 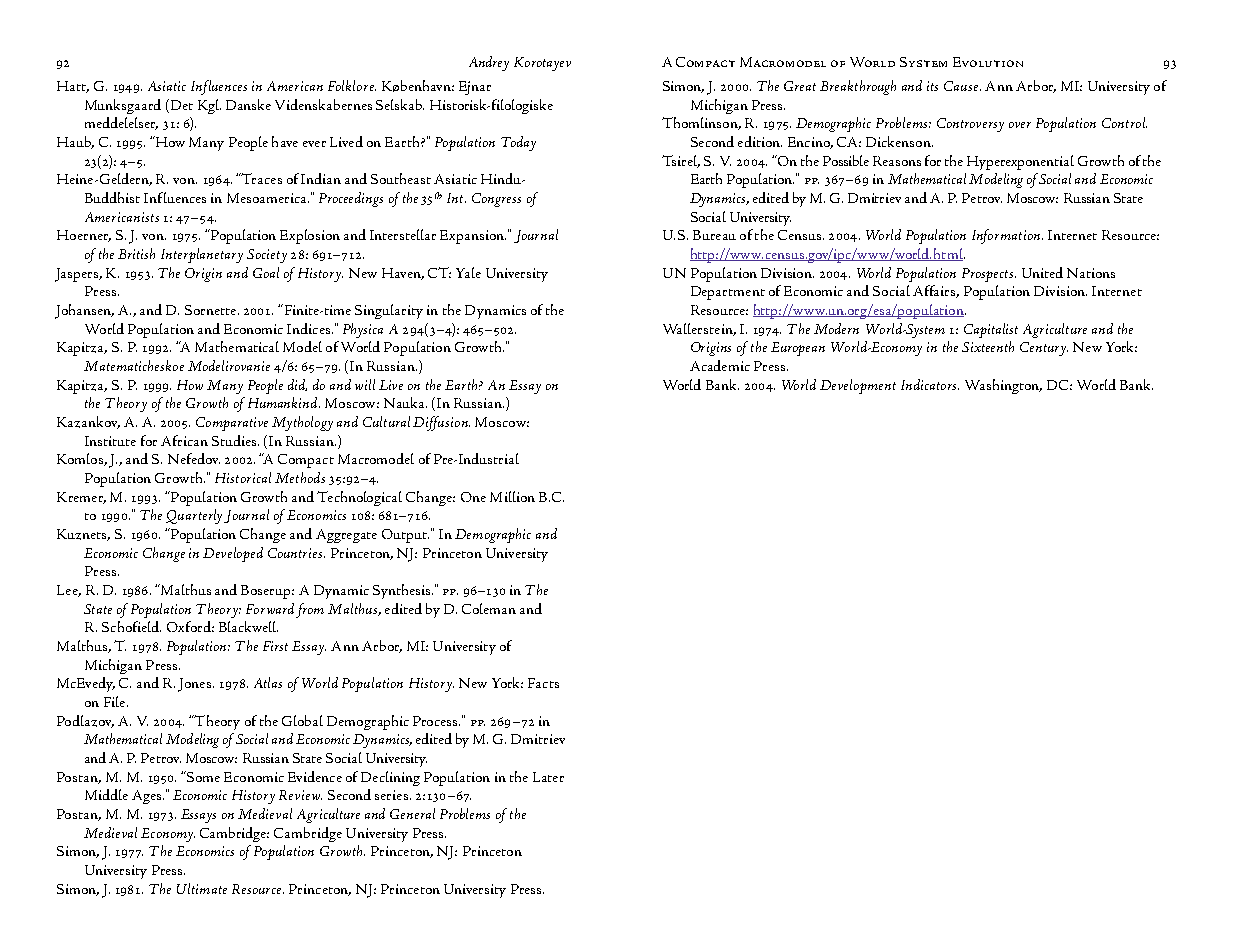 What do you see at coordinates (962, 86) in the document?
I see `Cause` at bounding box center [962, 86].
